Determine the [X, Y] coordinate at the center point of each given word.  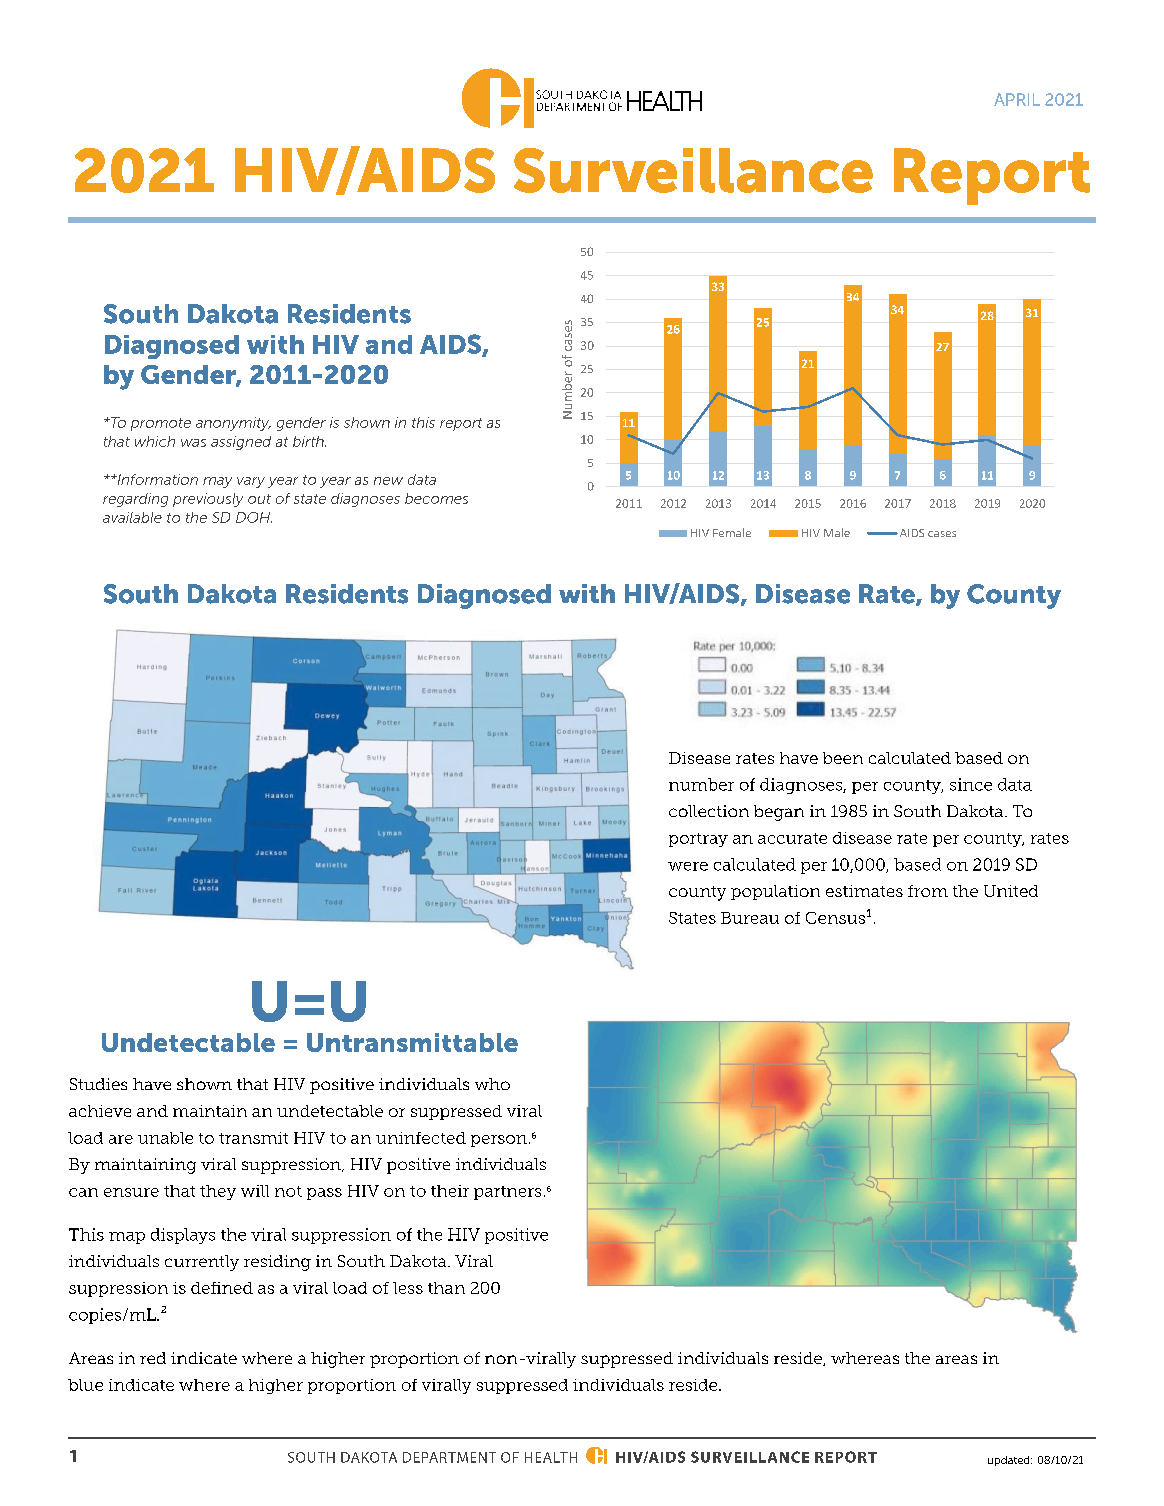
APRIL [1017, 99]
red [153, 1358]
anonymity [233, 424]
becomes [436, 498]
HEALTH [551, 1457]
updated [1010, 1461]
